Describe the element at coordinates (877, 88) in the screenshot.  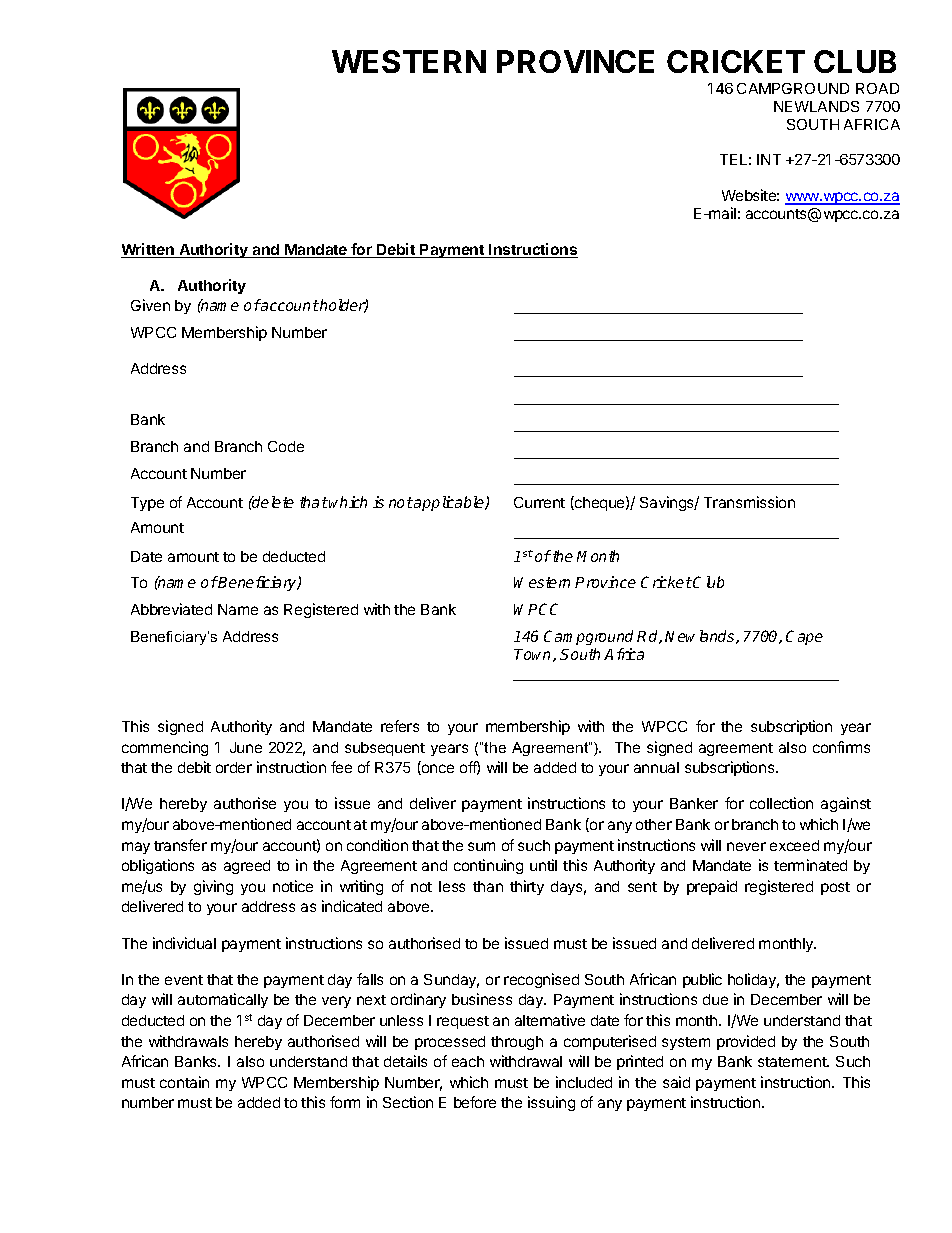
I see `ROAD` at that location.
